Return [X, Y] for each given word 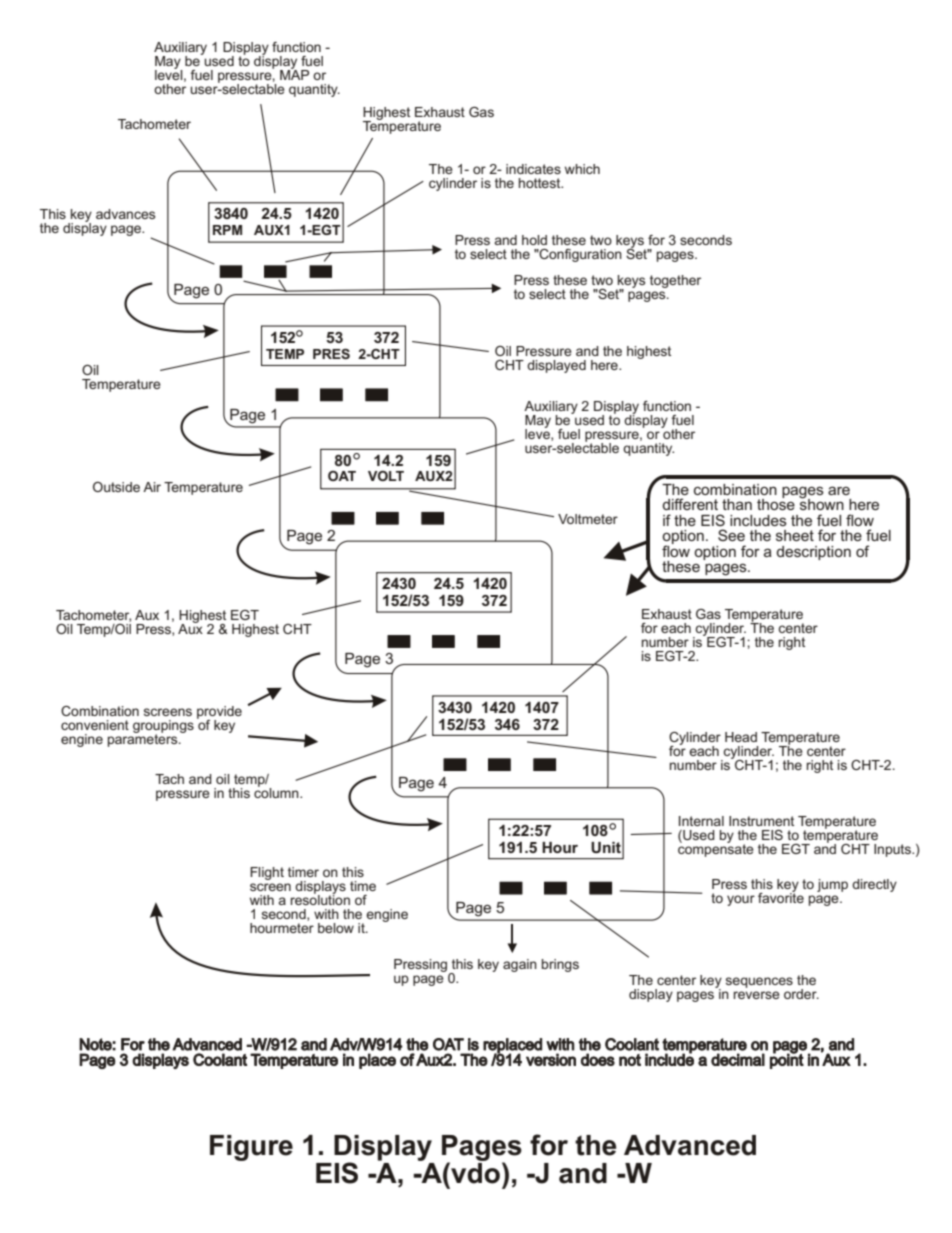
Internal [701, 821]
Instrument [761, 821]
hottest [541, 183]
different [690, 504]
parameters [144, 739]
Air [152, 487]
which [582, 169]
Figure [251, 1148]
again [520, 965]
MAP [294, 74]
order [801, 994]
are [839, 490]
